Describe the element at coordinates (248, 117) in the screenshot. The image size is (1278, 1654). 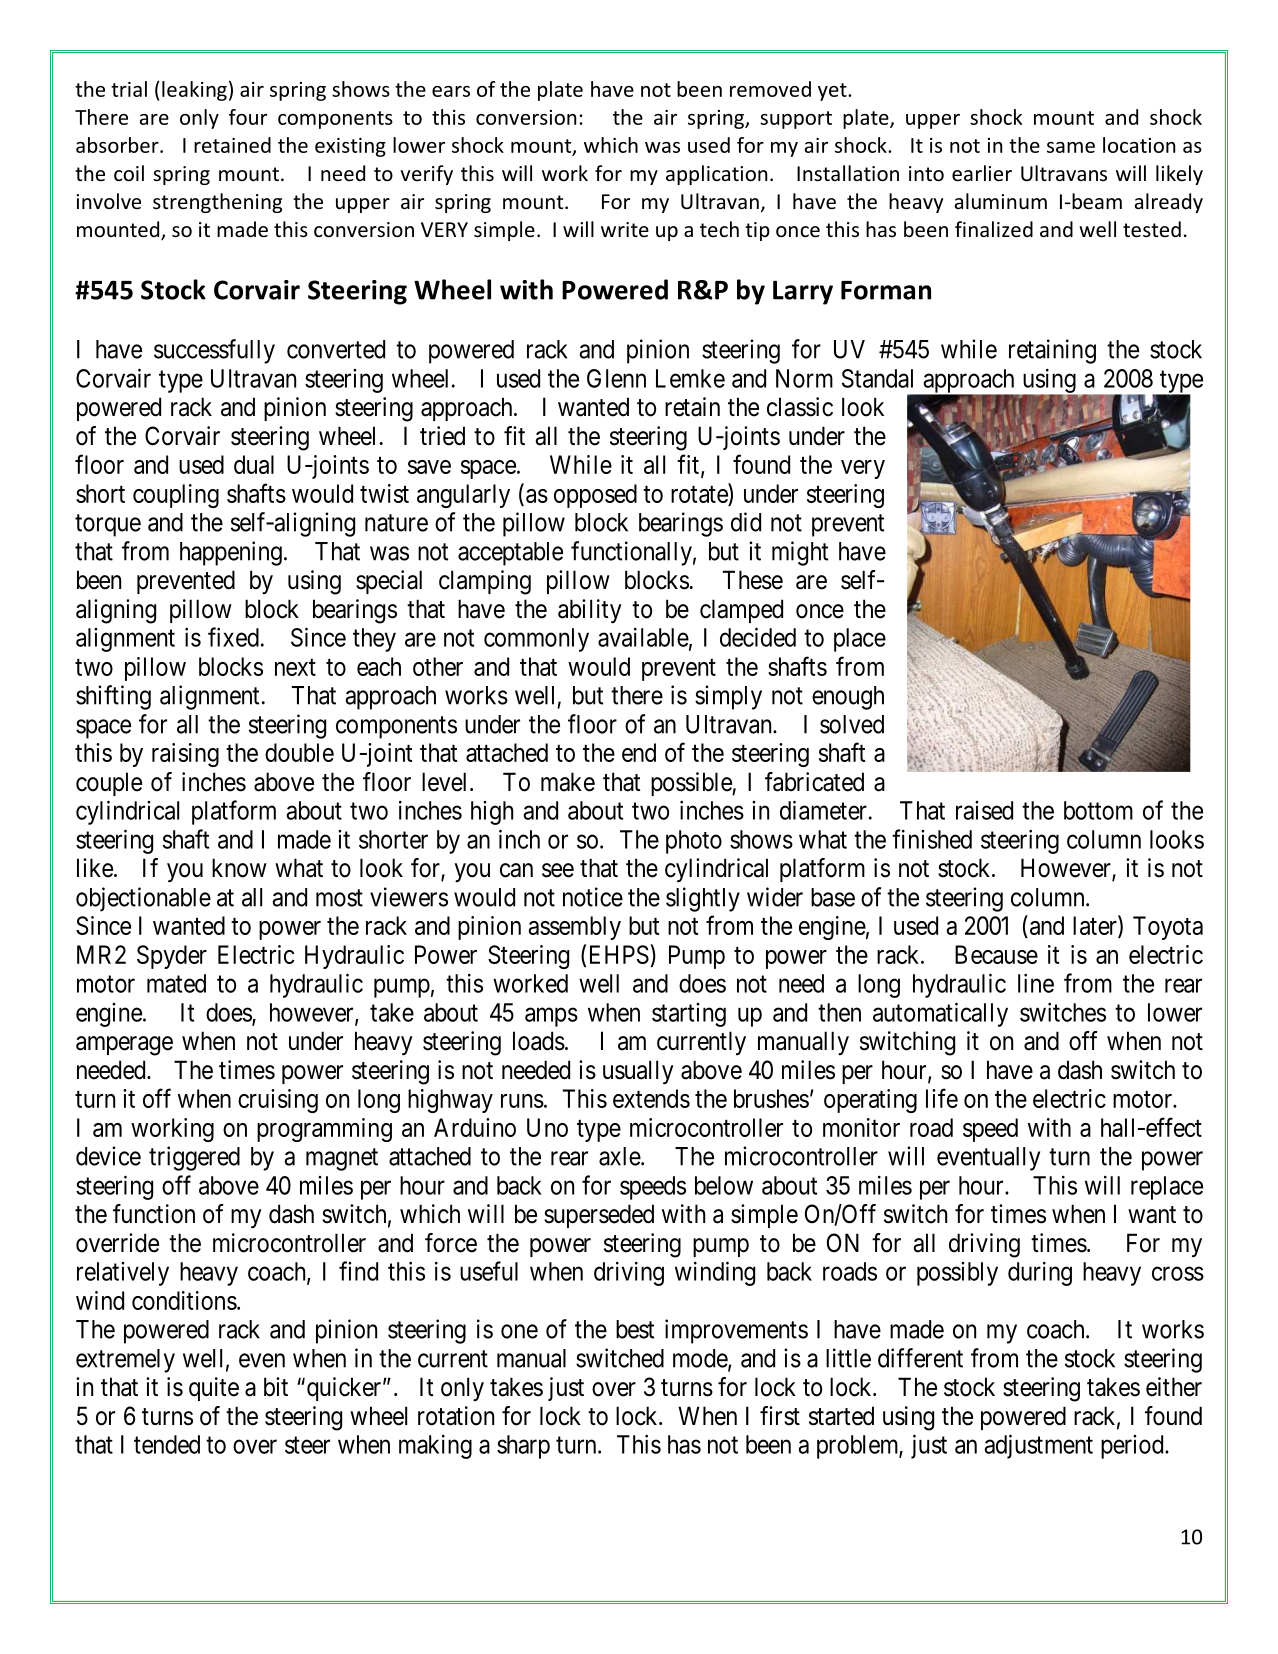
I see `four` at that location.
